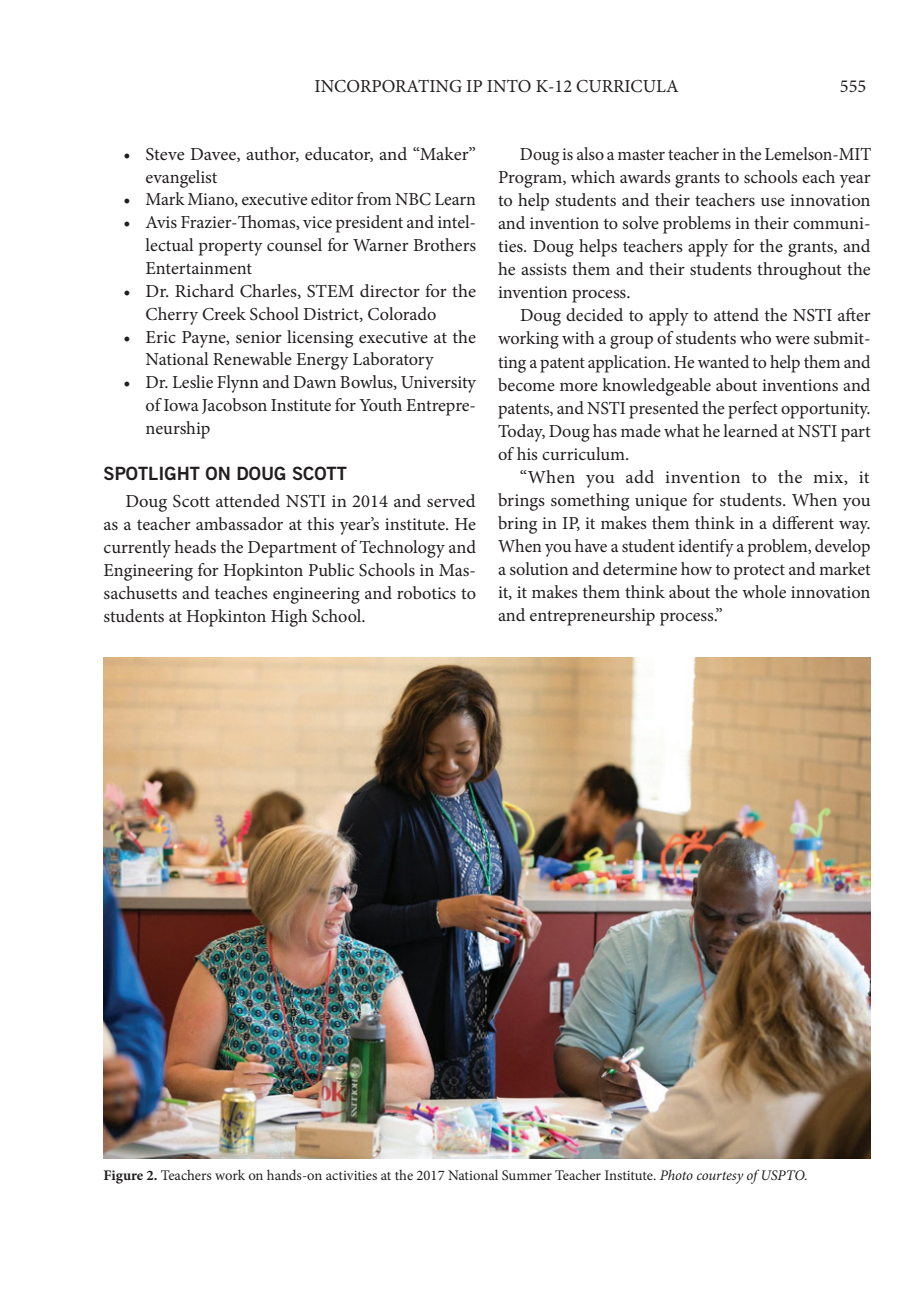 Image resolution: width=920 pixels, height=1316 pixels. What do you see at coordinates (527, 1175) in the screenshot?
I see `Summer` at bounding box center [527, 1175].
